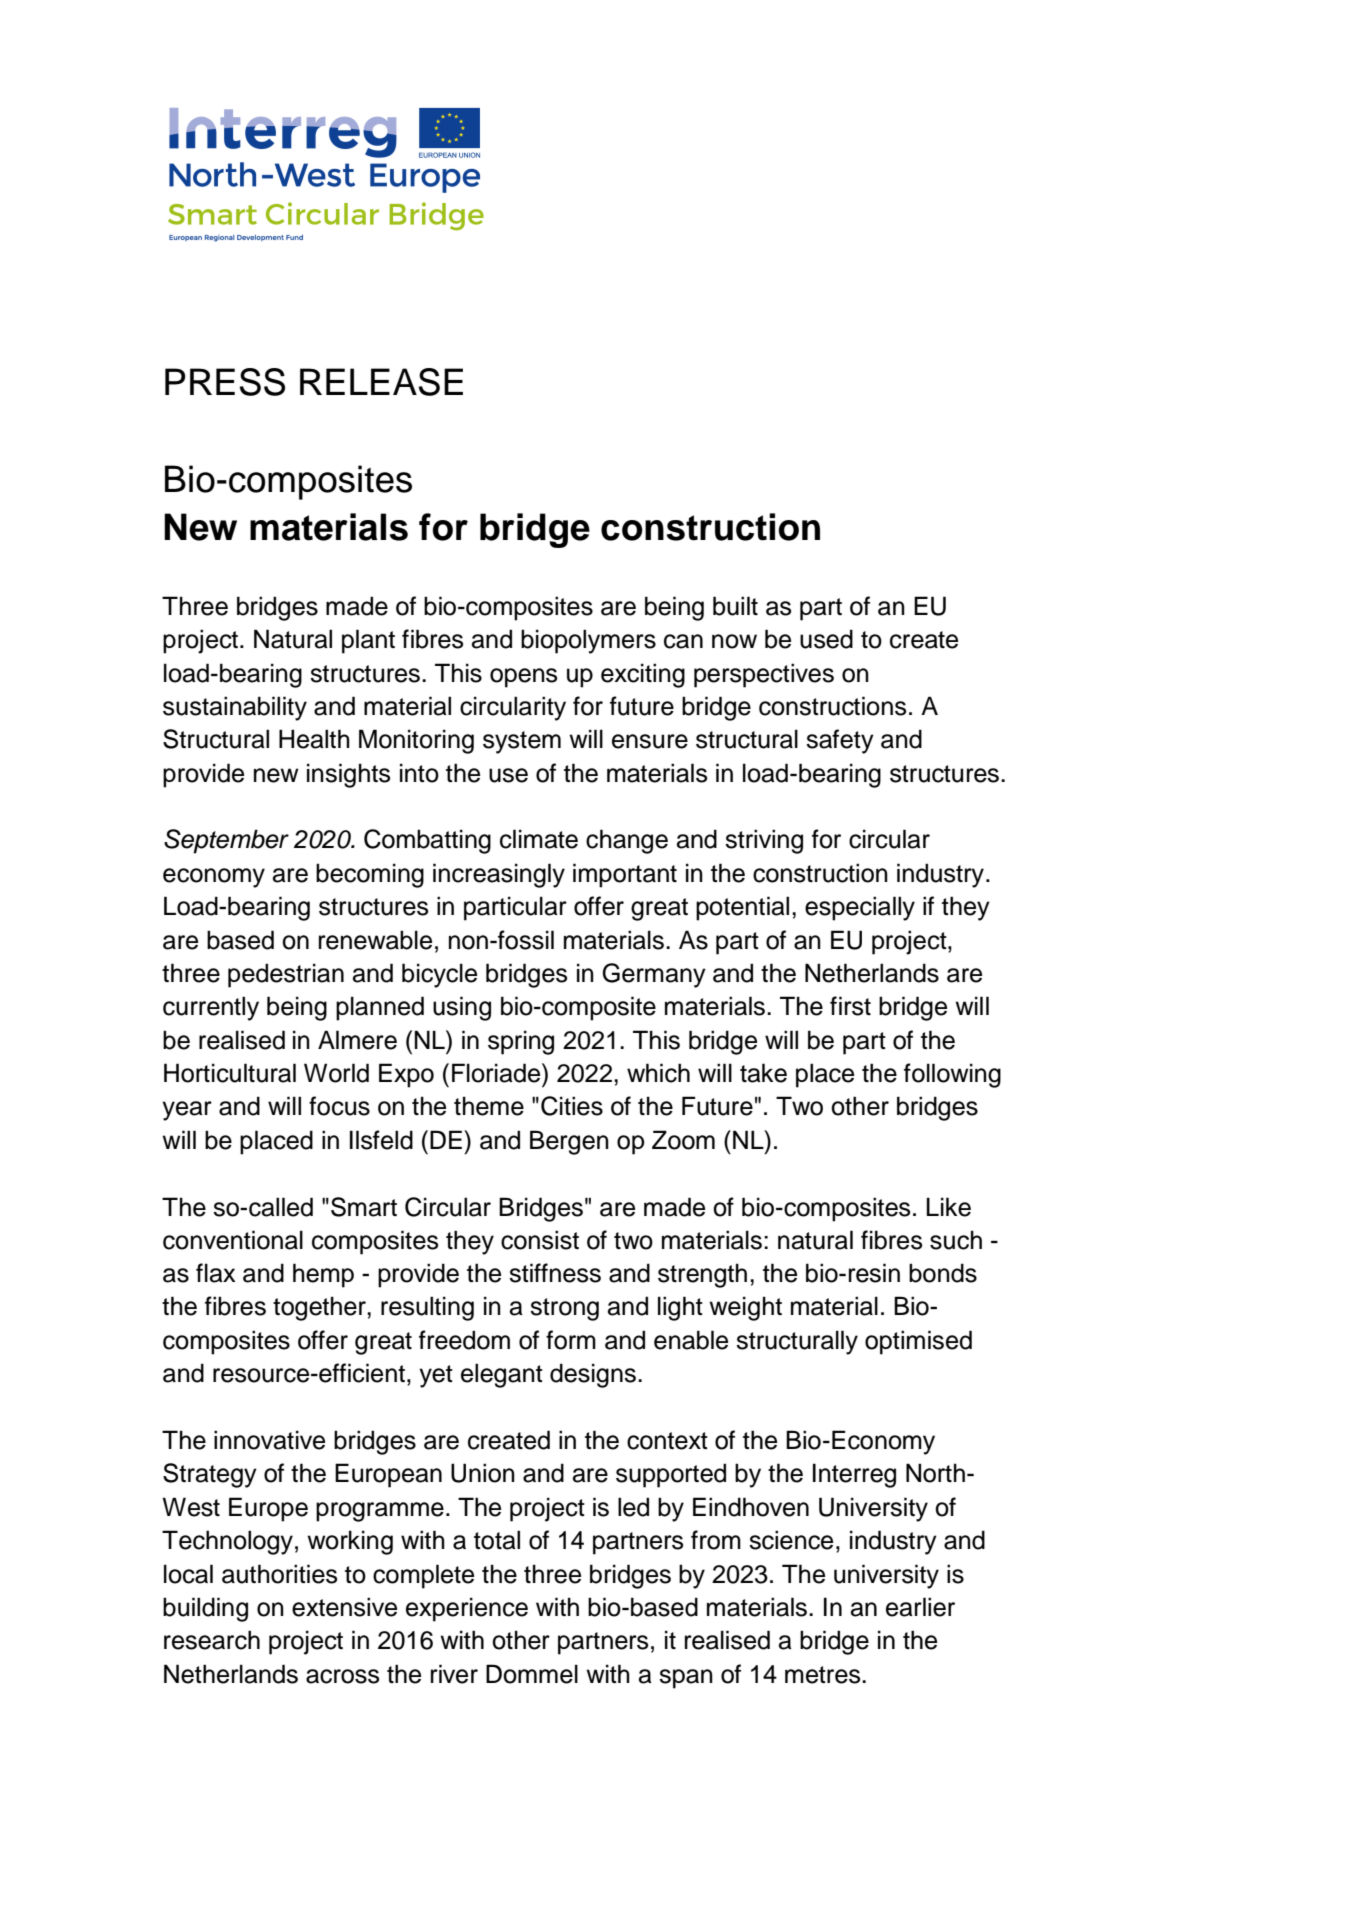 The height and width of the document is (1931, 1365). I want to click on hemp, so click(323, 1275).
